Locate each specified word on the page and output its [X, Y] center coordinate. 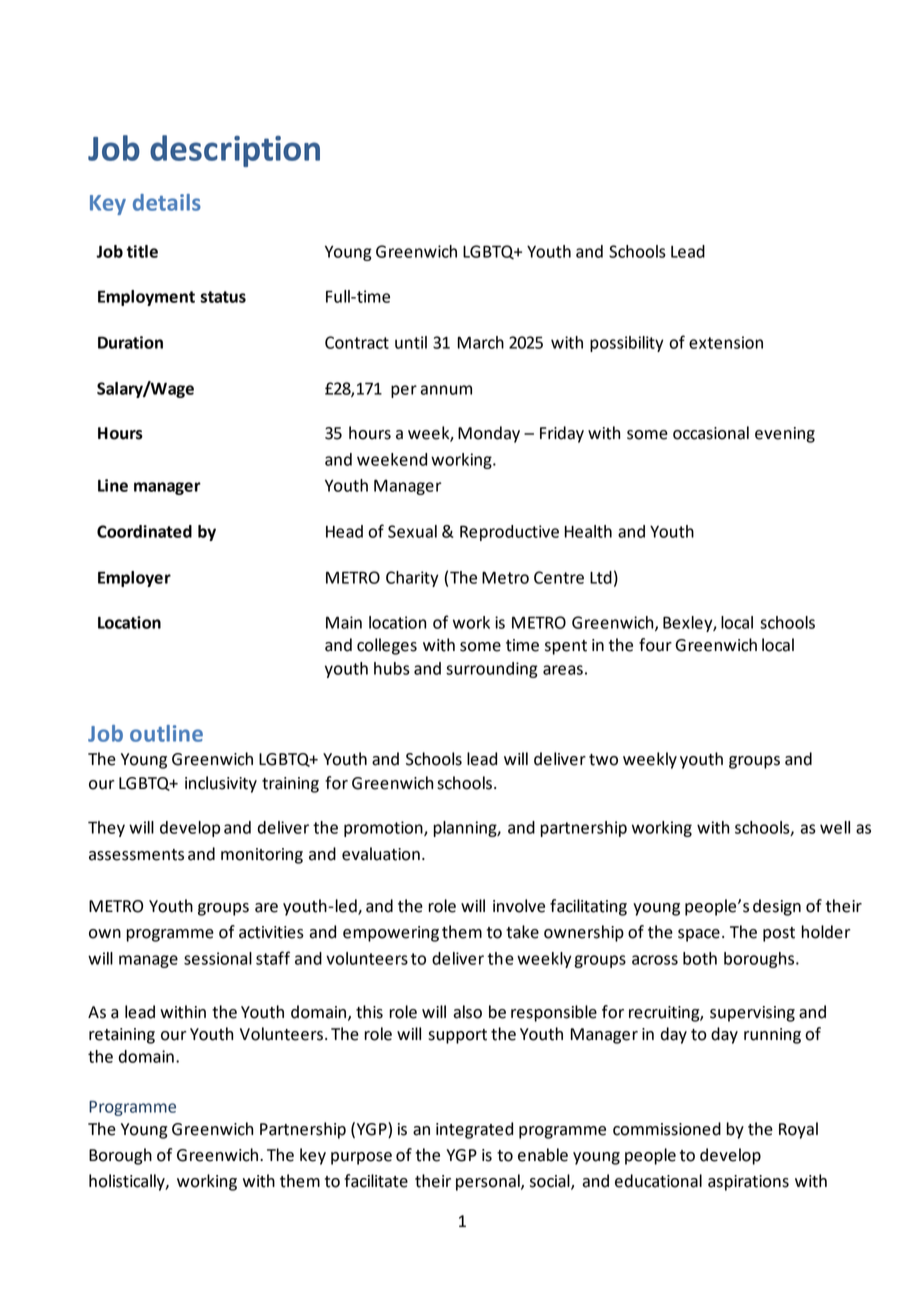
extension [726, 342]
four [655, 645]
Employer [134, 579]
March [481, 342]
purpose [361, 1158]
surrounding [492, 670]
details [167, 202]
